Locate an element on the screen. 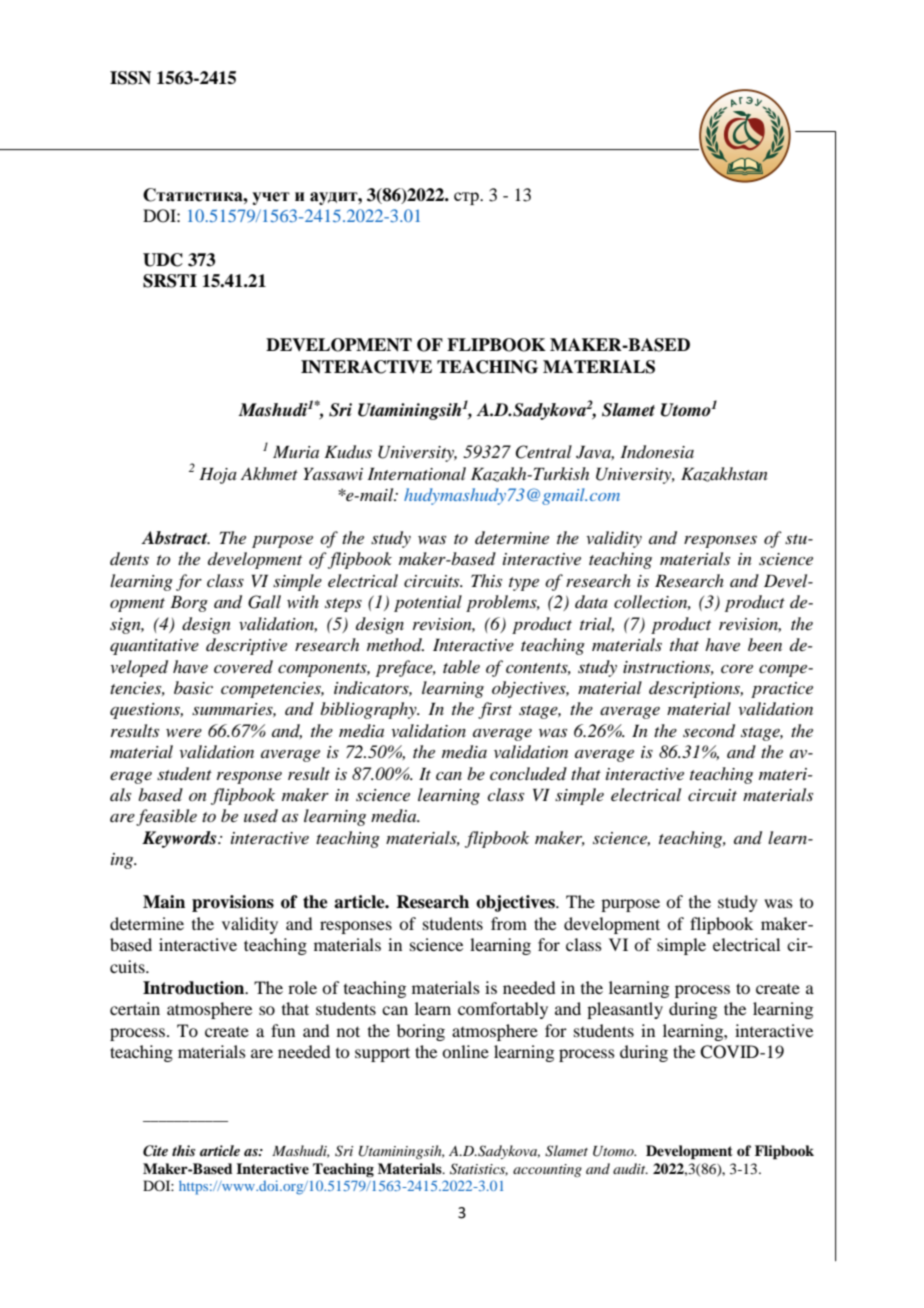 This screenshot has width=924, height=1308. first is located at coordinates (495, 710).
